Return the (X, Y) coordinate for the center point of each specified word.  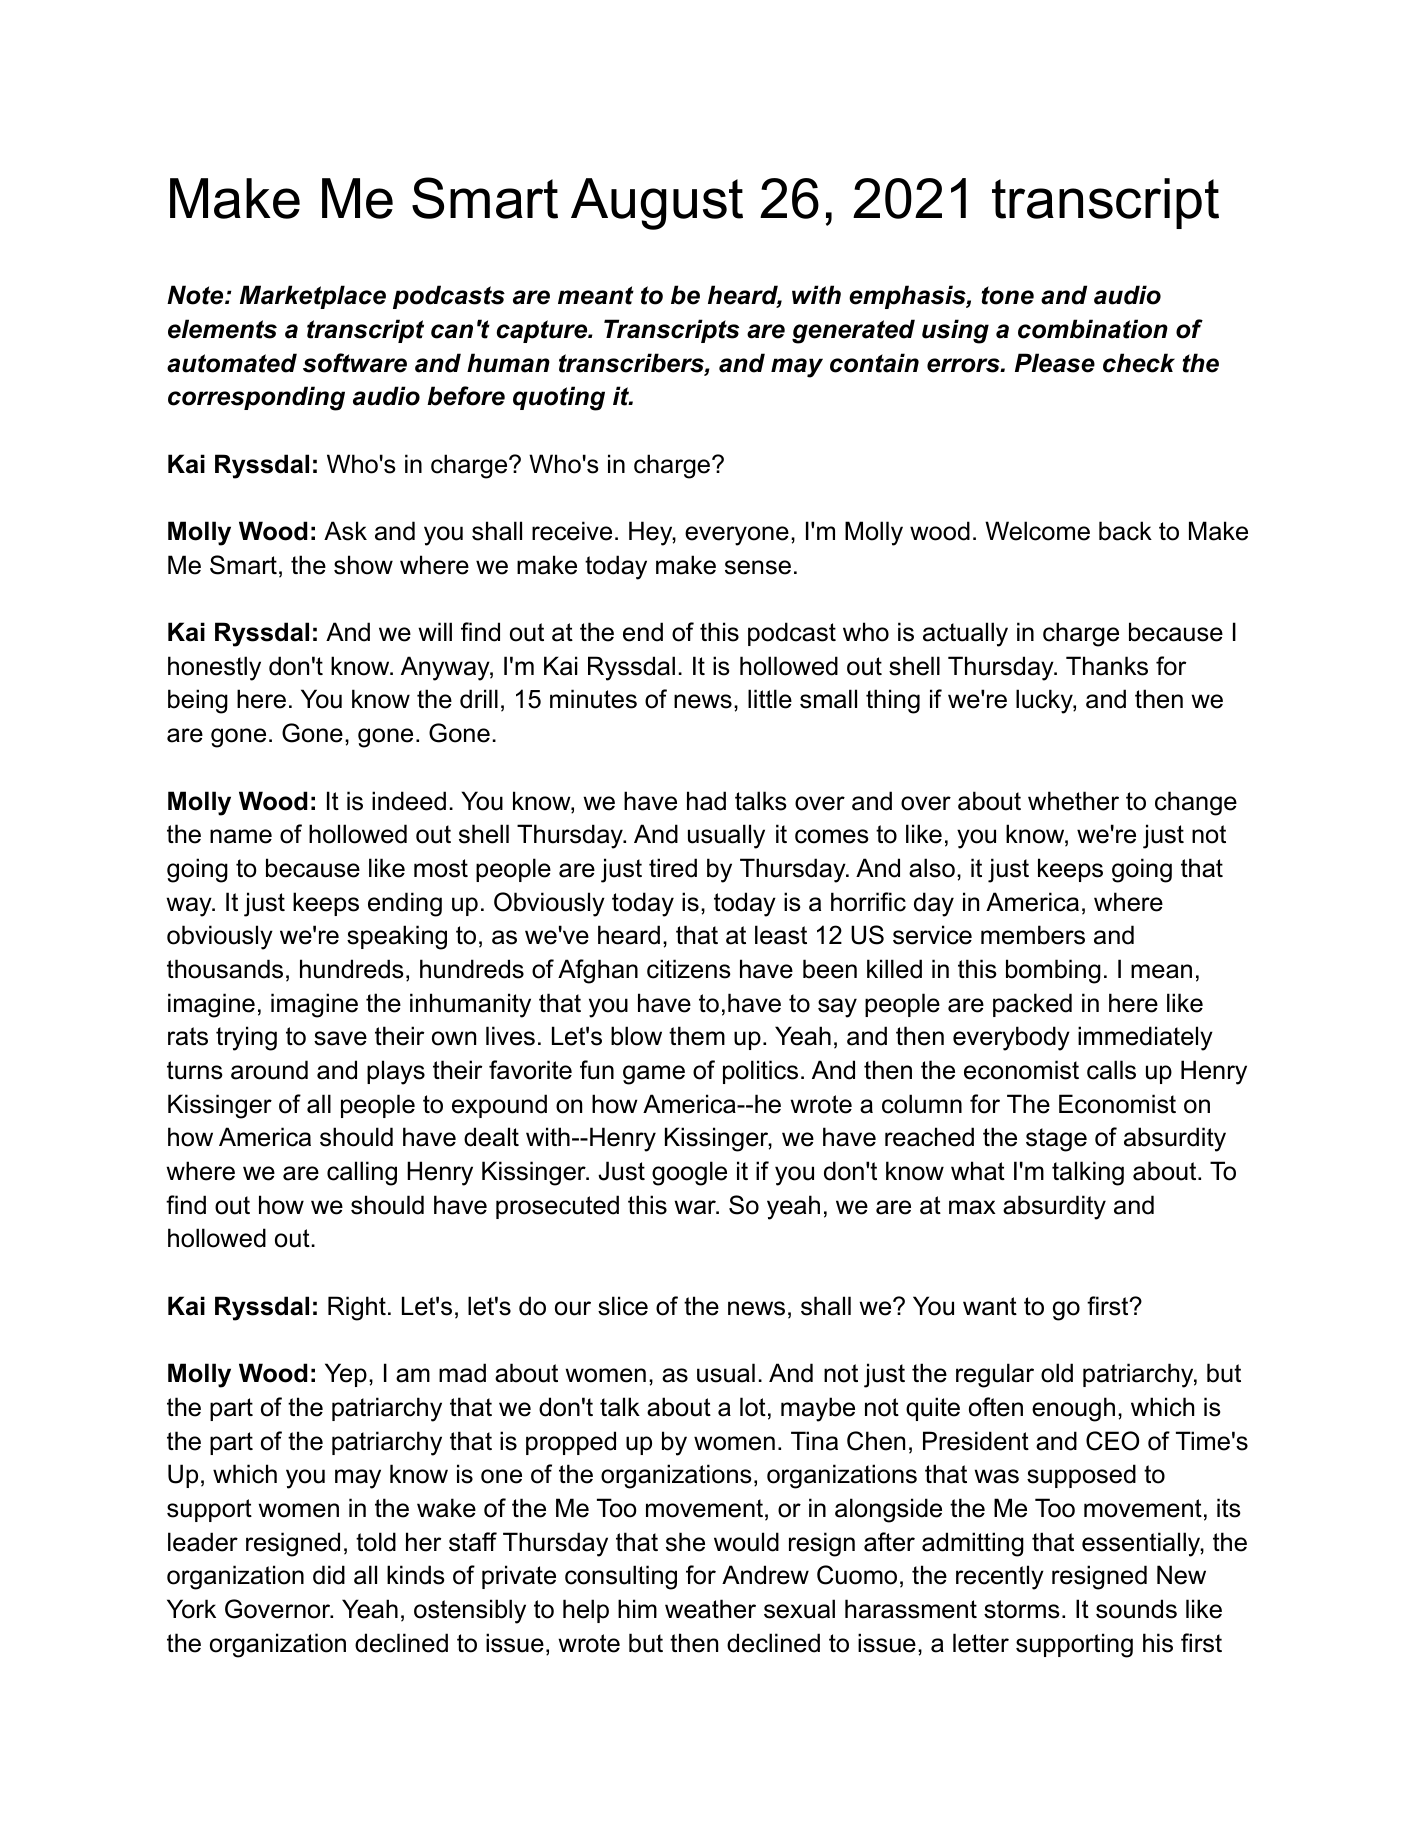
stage (1056, 1140)
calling (362, 1173)
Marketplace (313, 297)
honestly (214, 668)
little (770, 699)
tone (1008, 295)
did (329, 1575)
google (689, 1173)
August (657, 204)
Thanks (1107, 666)
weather (710, 1609)
